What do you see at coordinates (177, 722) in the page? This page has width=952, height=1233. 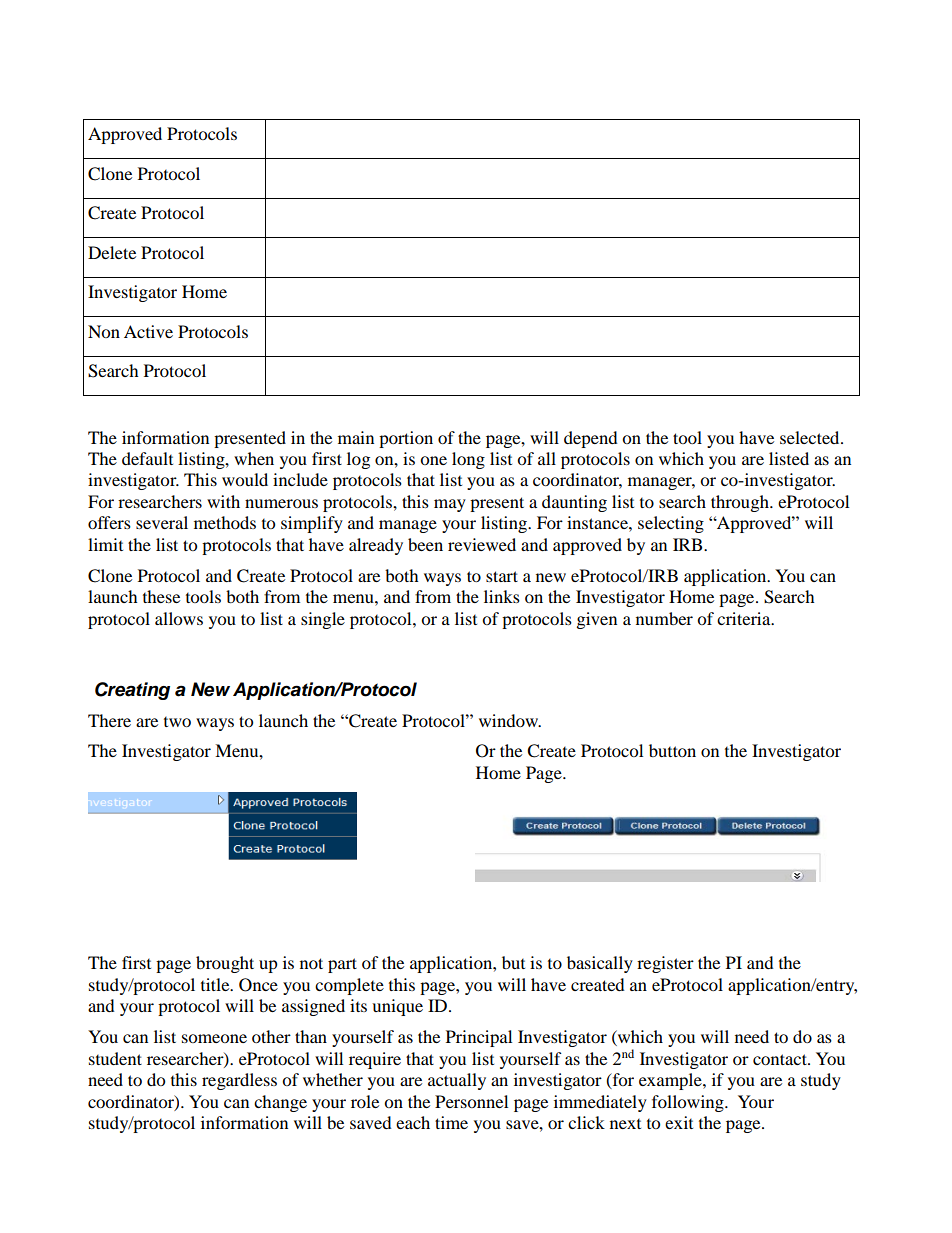 I see `two` at bounding box center [177, 722].
